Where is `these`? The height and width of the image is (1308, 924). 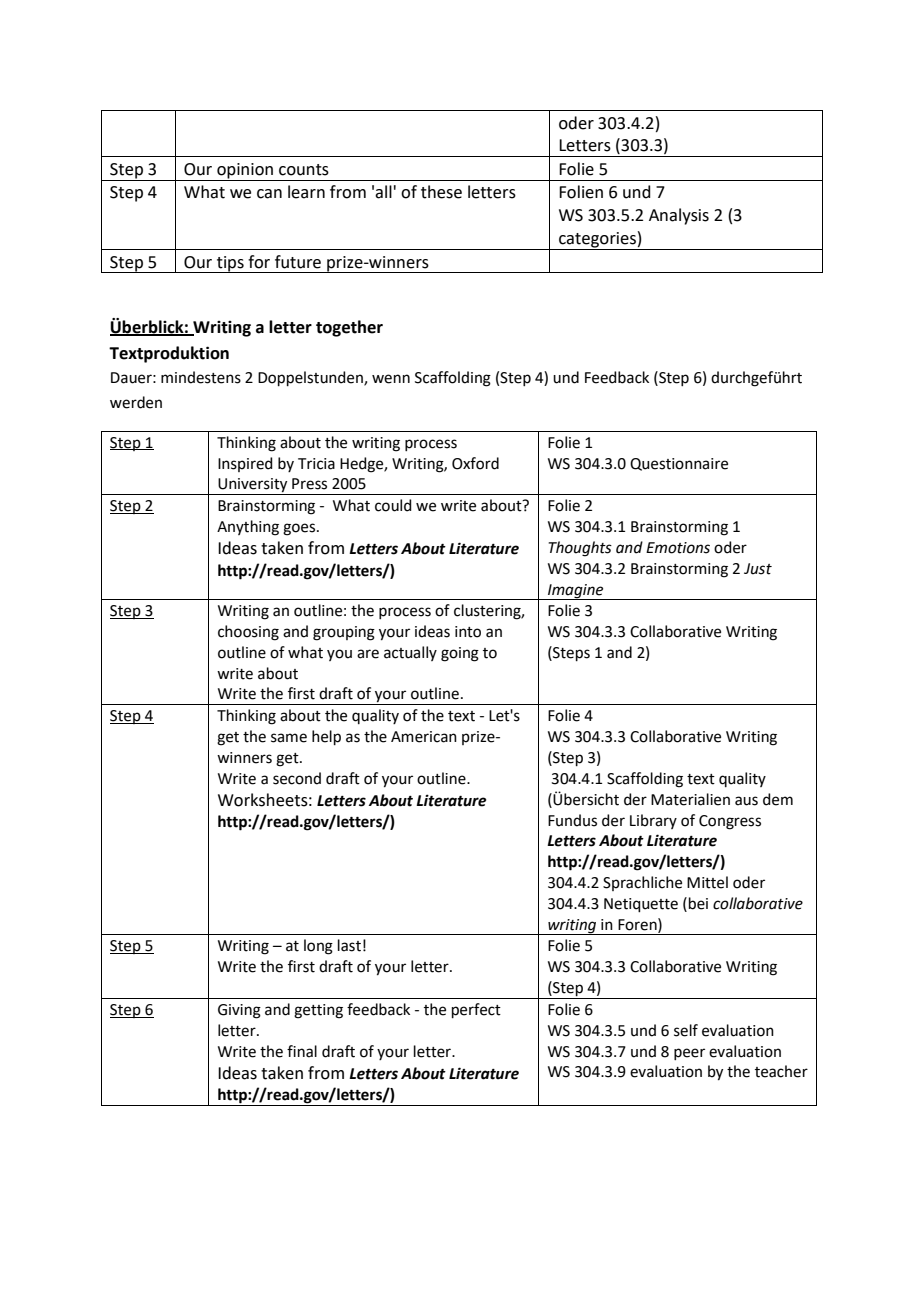
these is located at coordinates (441, 192).
